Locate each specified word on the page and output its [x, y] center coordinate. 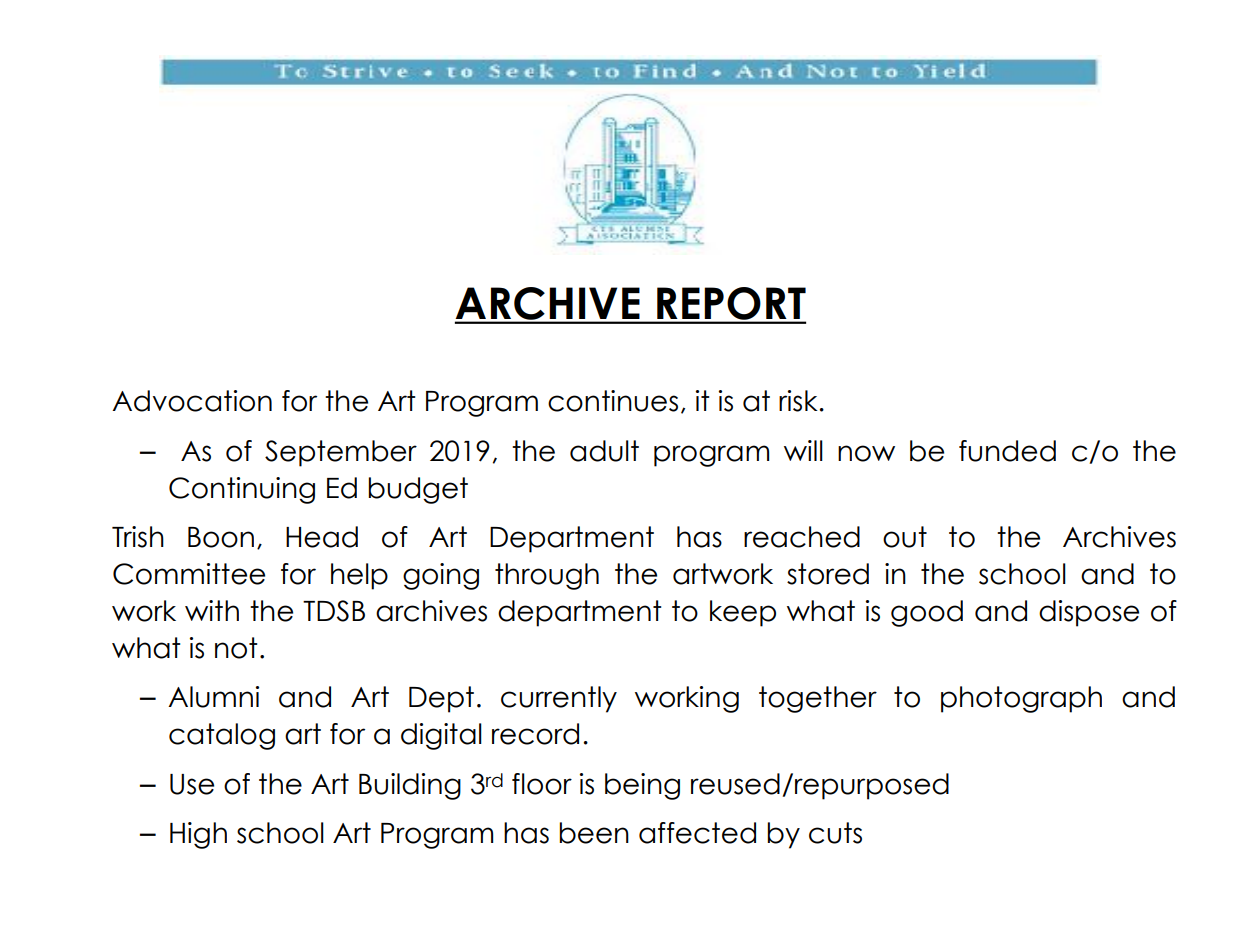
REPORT [730, 305]
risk [798, 401]
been [594, 833]
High [198, 835]
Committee [189, 574]
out [905, 537]
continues [613, 401]
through [547, 576]
